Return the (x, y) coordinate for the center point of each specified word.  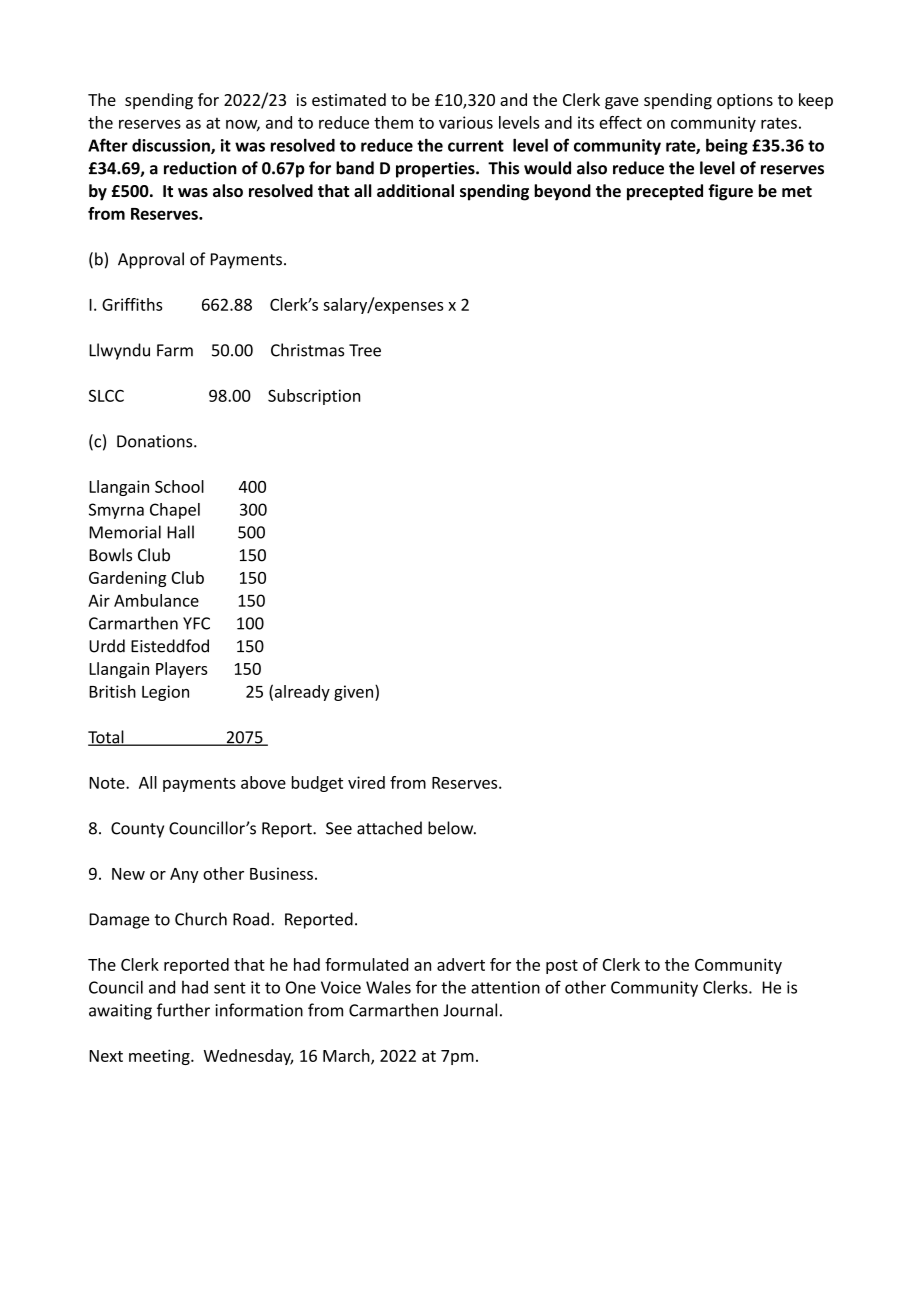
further (183, 1010)
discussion (172, 146)
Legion (165, 693)
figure (730, 192)
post (562, 967)
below (452, 828)
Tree (365, 350)
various (466, 122)
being (727, 146)
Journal (470, 1010)
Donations (156, 441)
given (355, 693)
